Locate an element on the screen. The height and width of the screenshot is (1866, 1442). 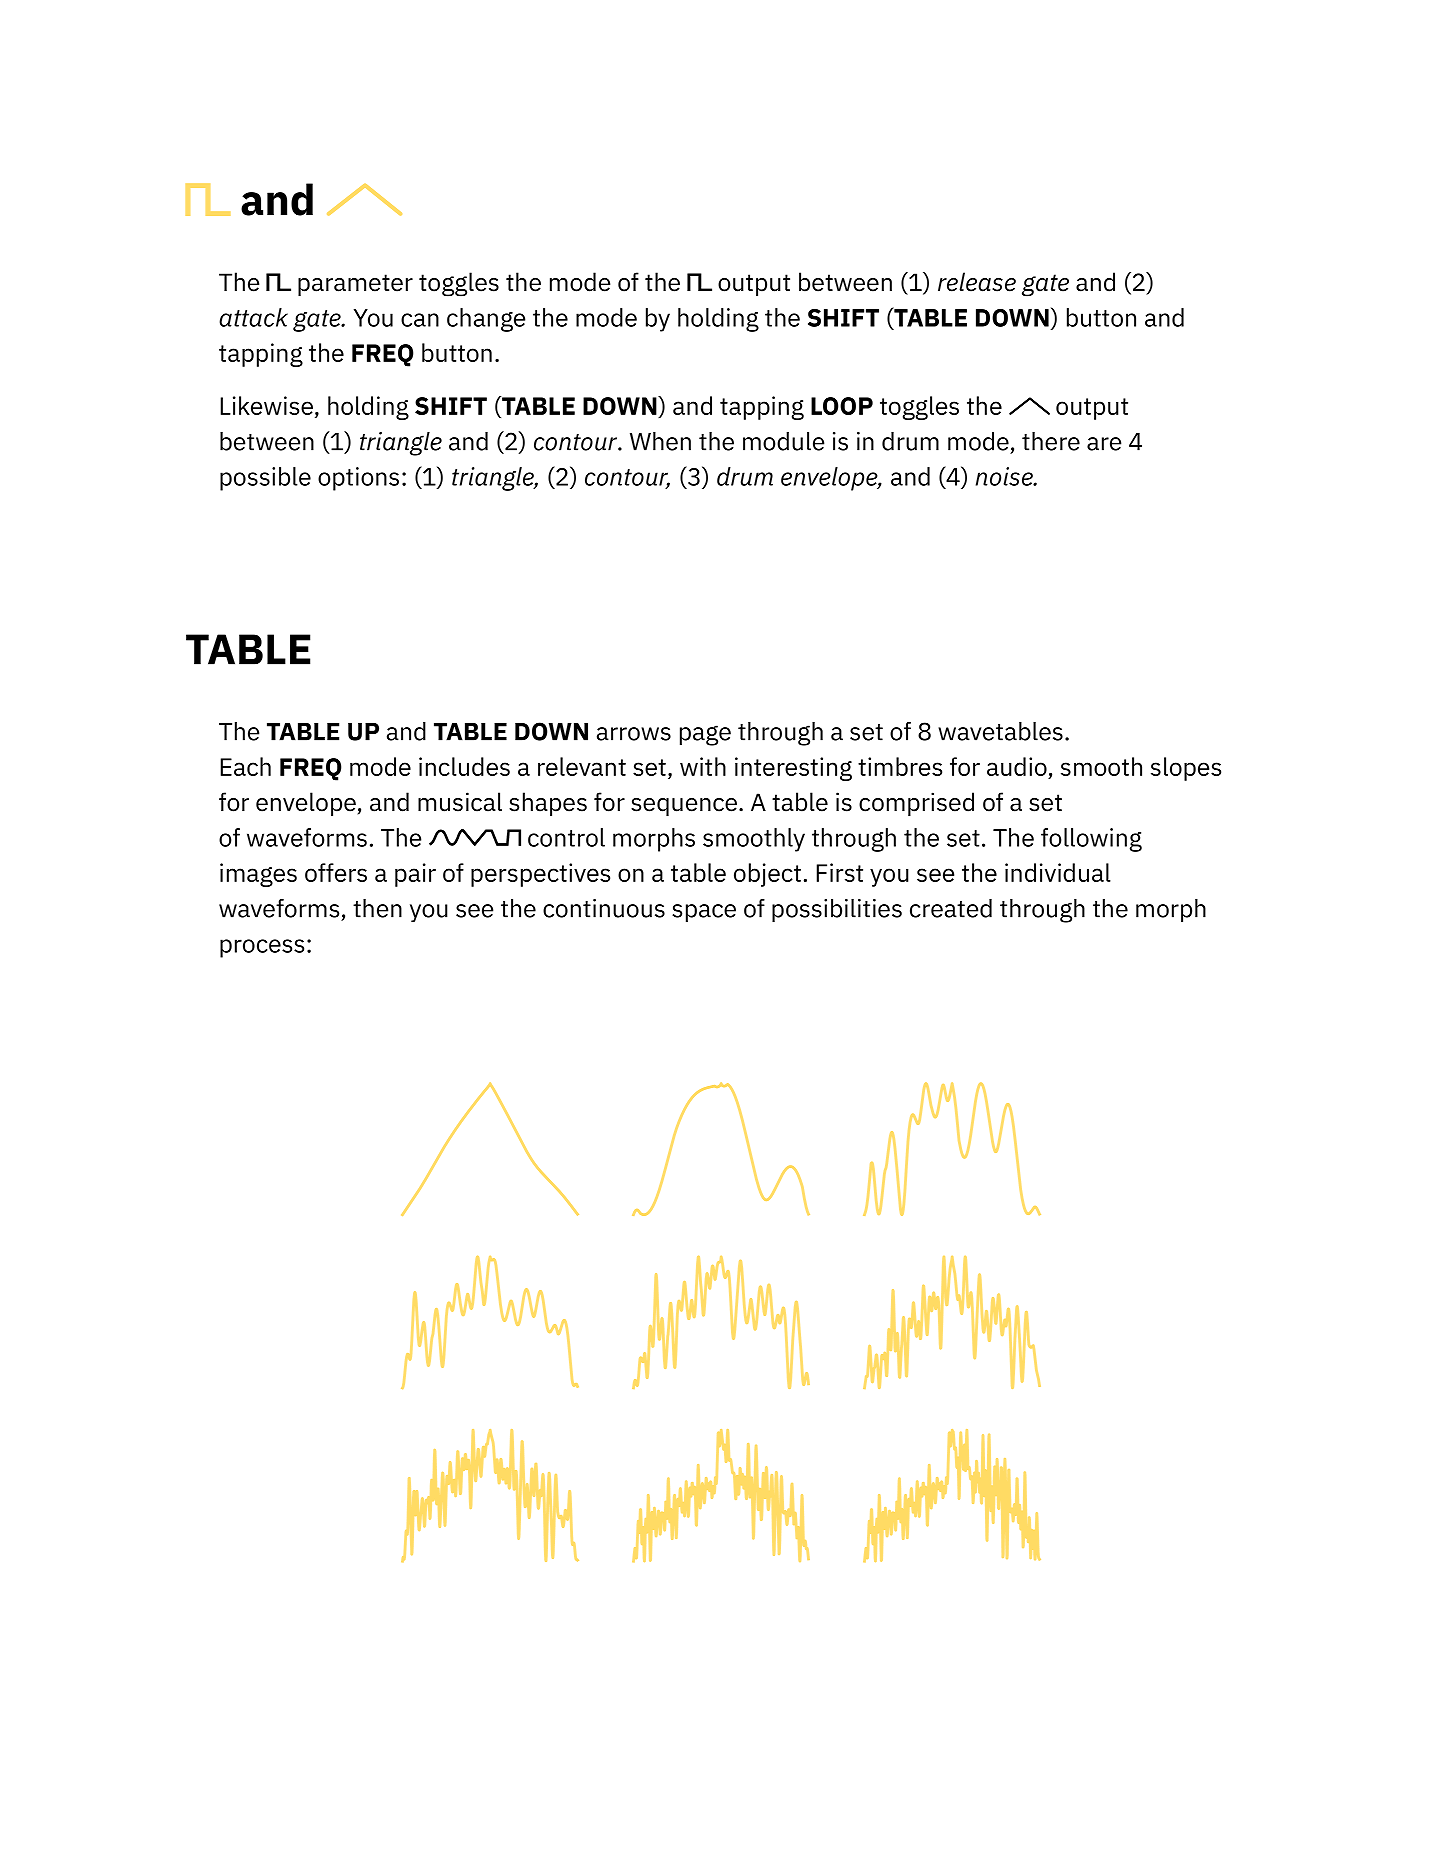
space is located at coordinates (704, 913).
